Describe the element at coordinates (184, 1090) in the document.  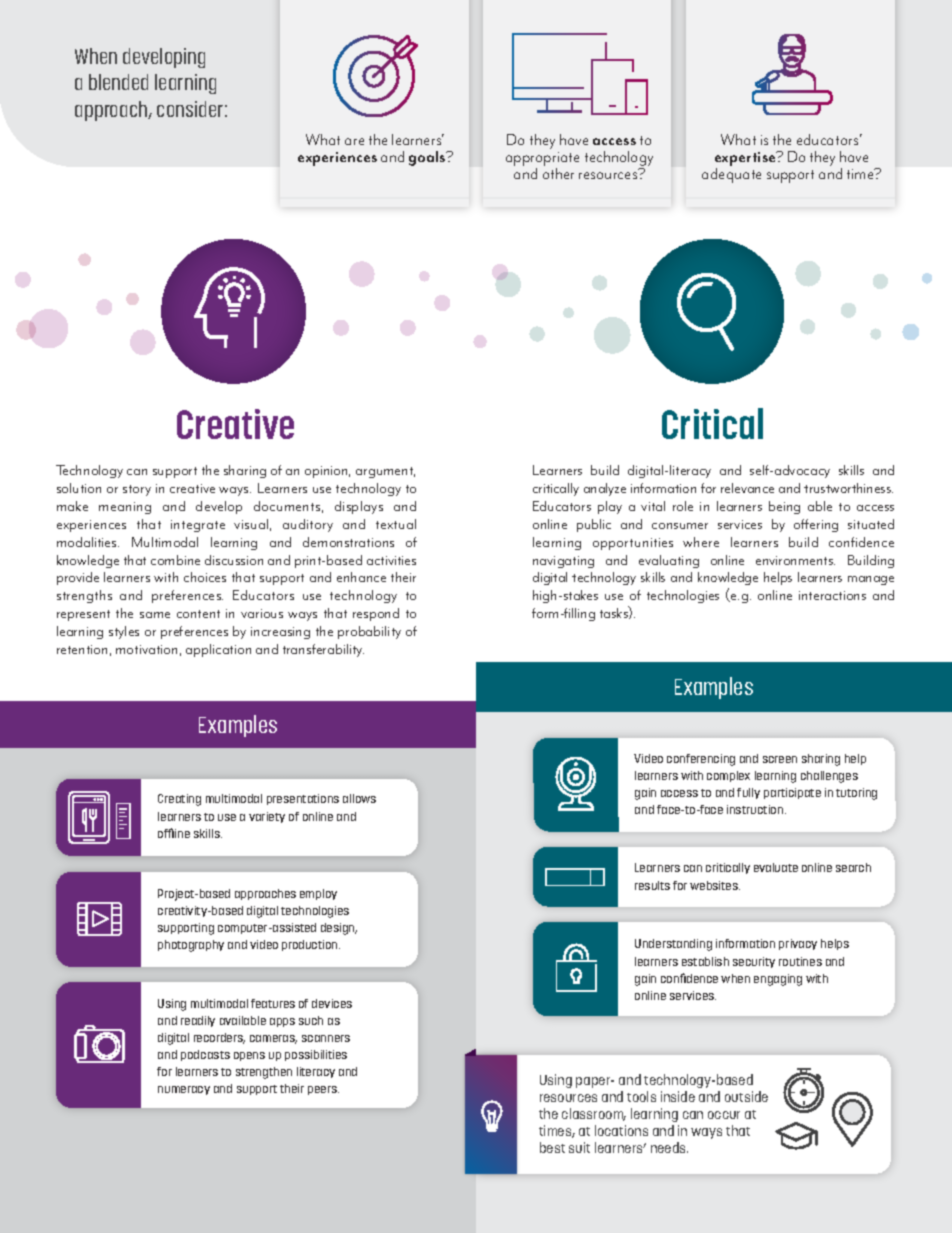
I see `numeracy` at that location.
